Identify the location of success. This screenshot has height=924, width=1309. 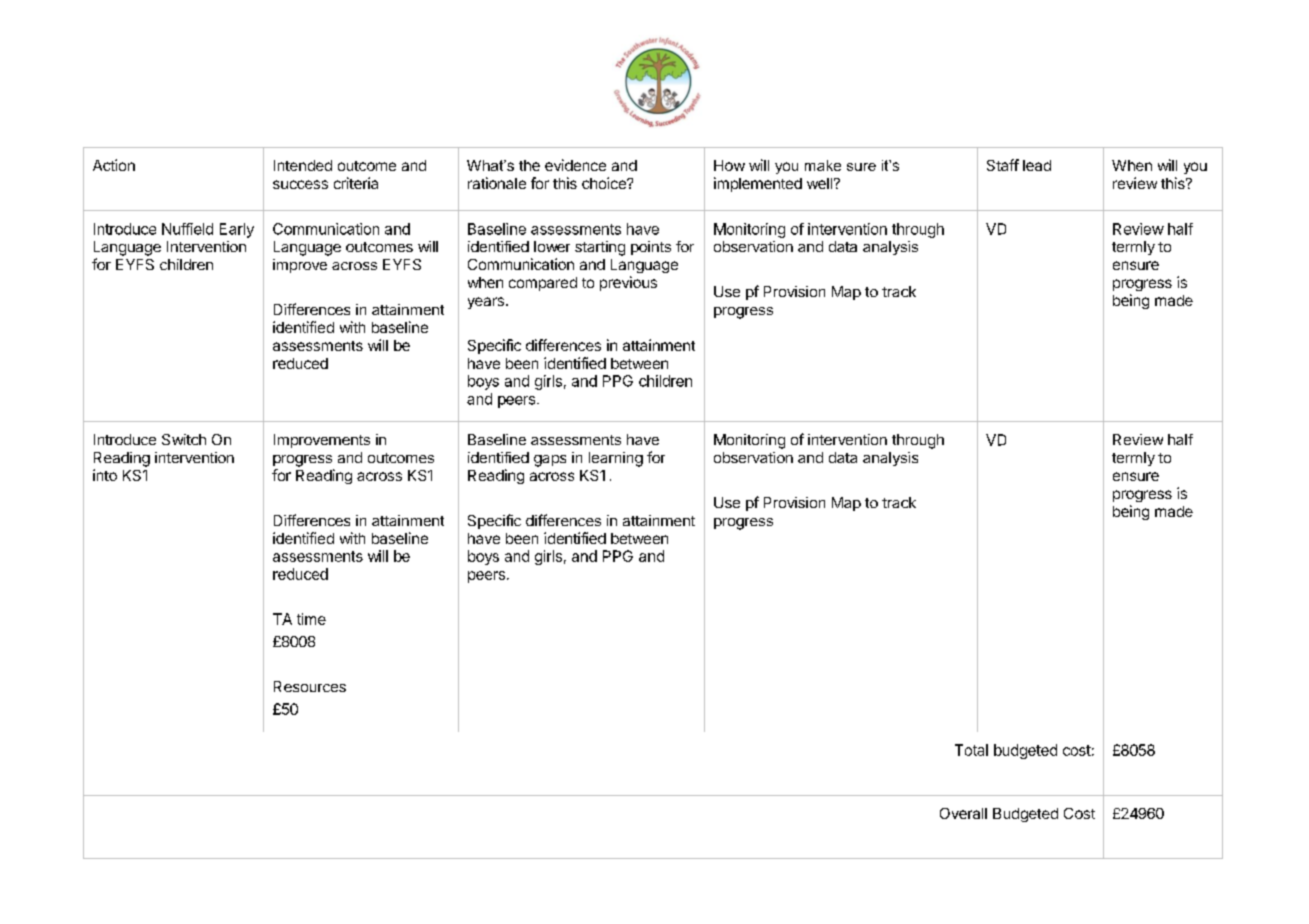
(300, 184).
